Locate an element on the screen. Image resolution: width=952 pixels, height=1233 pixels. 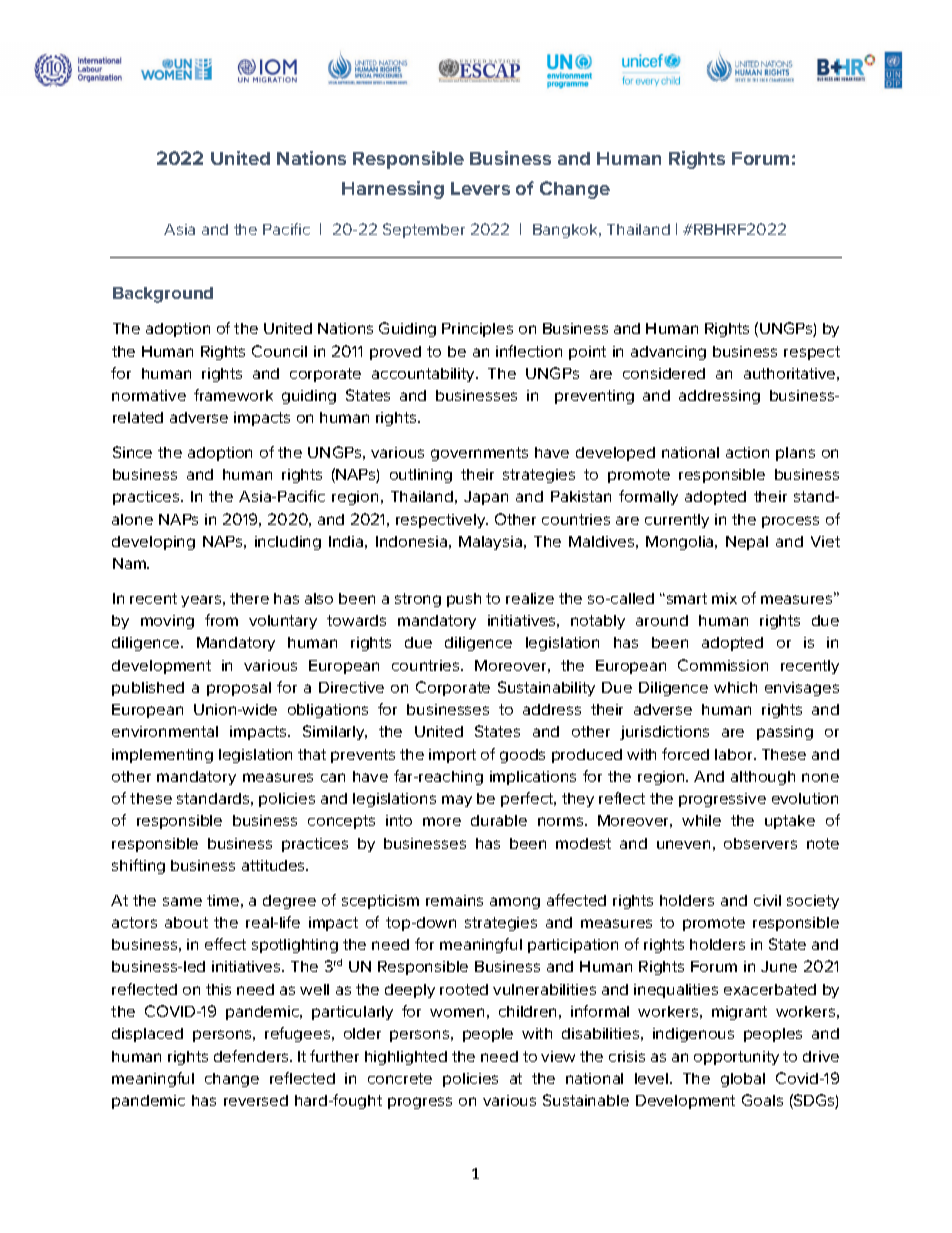
Levers is located at coordinates (480, 188).
